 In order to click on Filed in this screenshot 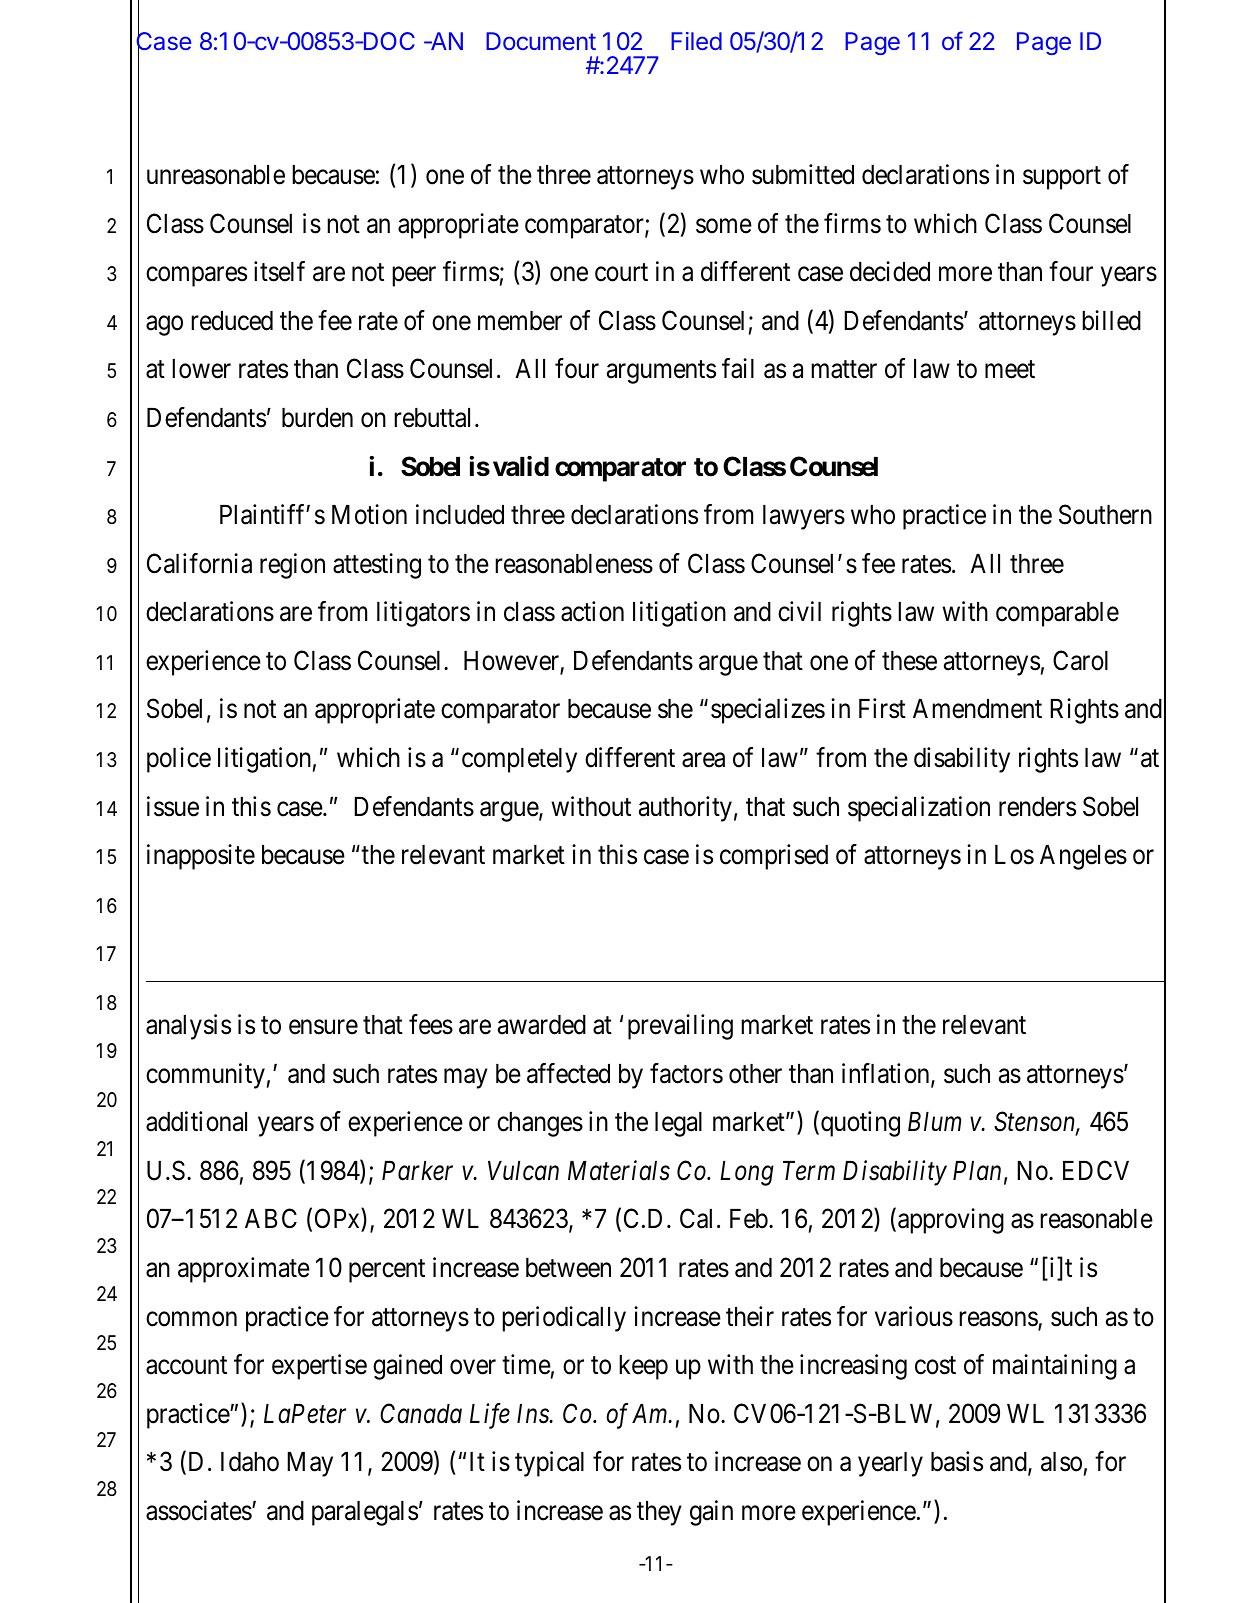, I will do `click(696, 41)`.
